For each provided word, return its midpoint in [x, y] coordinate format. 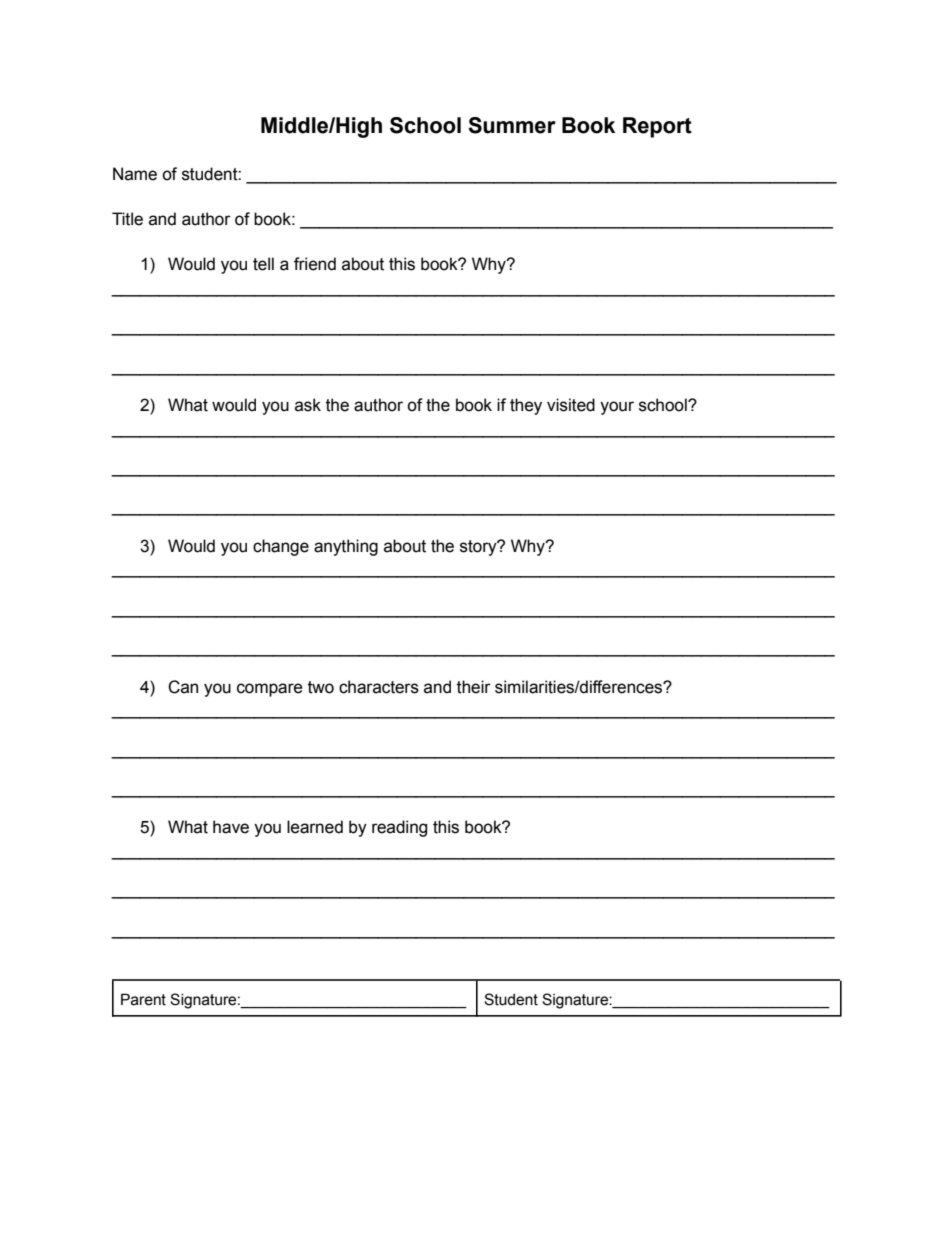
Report [657, 127]
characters [379, 687]
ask [308, 405]
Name [135, 174]
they [526, 406]
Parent [143, 999]
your [617, 408]
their [474, 687]
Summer [512, 125]
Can [183, 687]
